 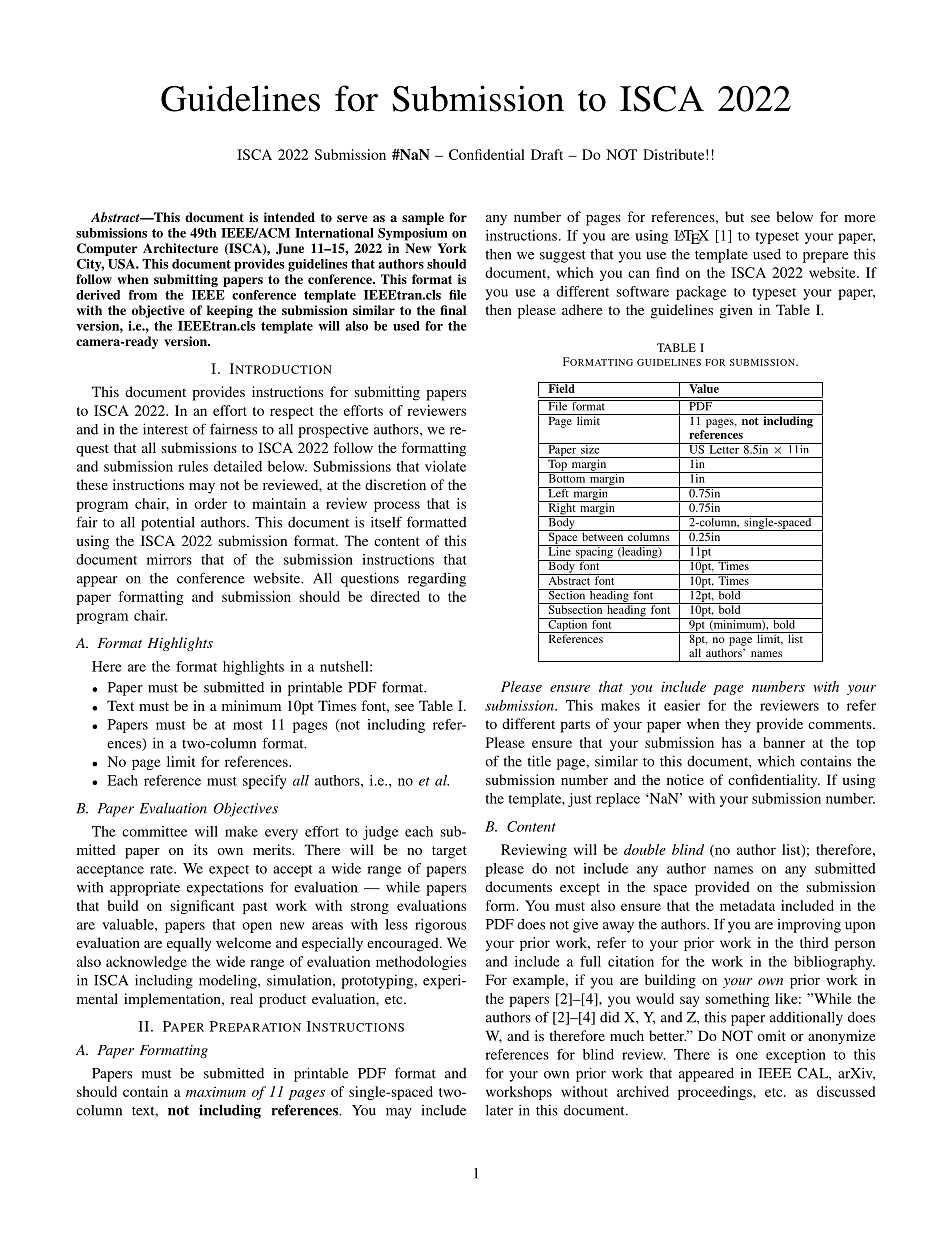 I want to click on Letter, so click(x=724, y=448).
